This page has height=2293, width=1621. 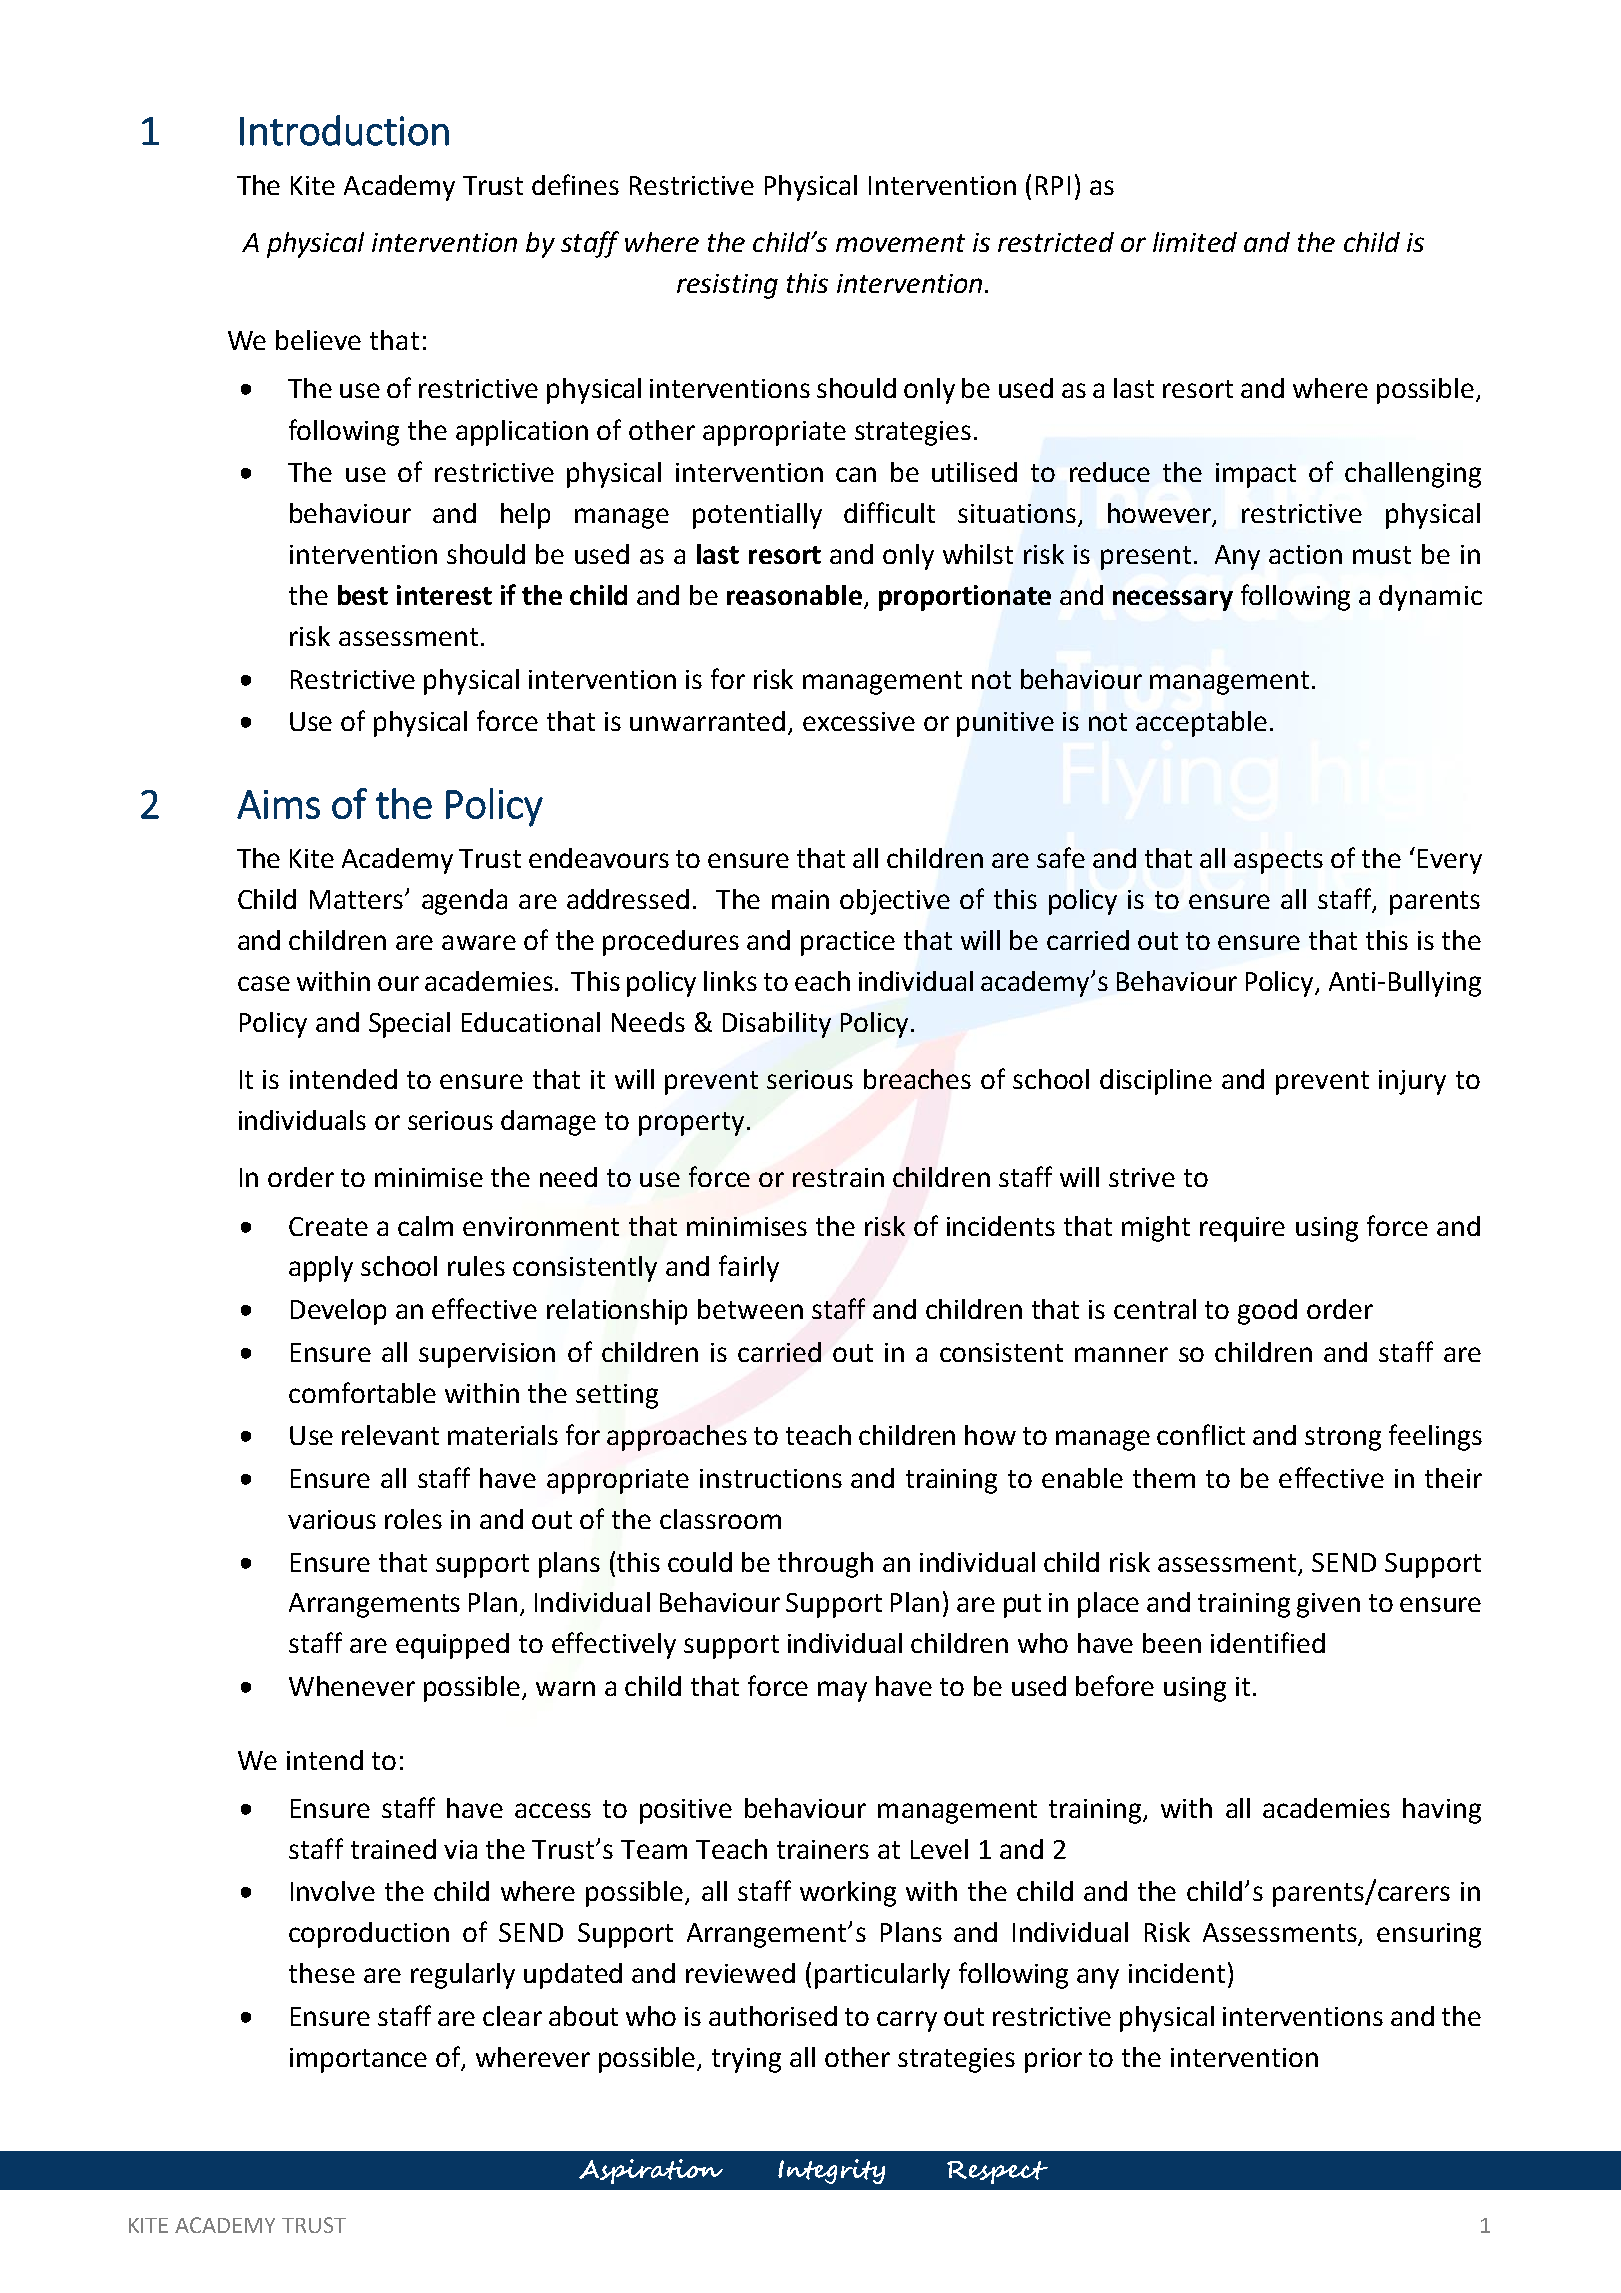 I want to click on calm, so click(x=425, y=1226).
